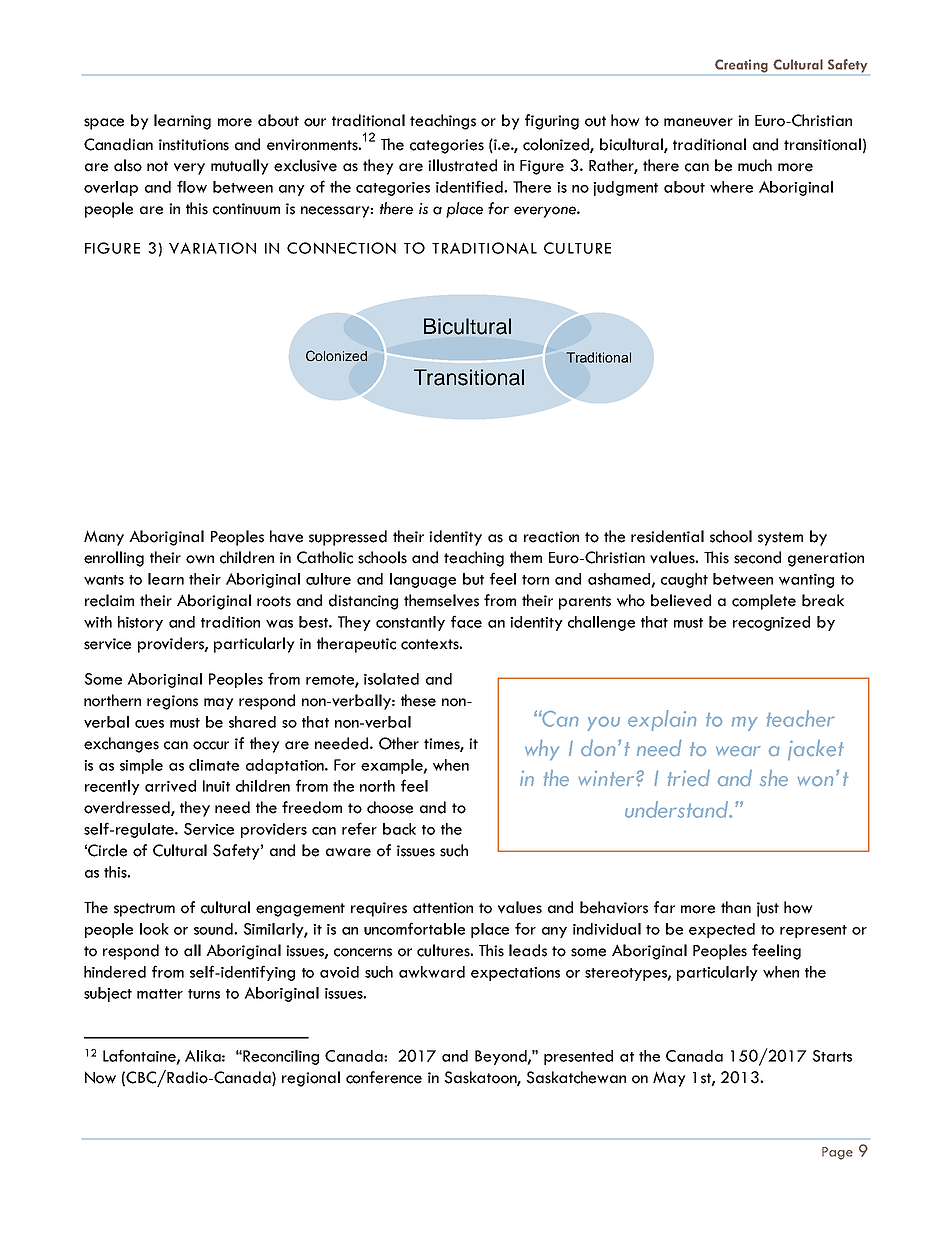 The height and width of the screenshot is (1233, 952). Describe the element at coordinates (418, 700) in the screenshot. I see `these` at that location.
